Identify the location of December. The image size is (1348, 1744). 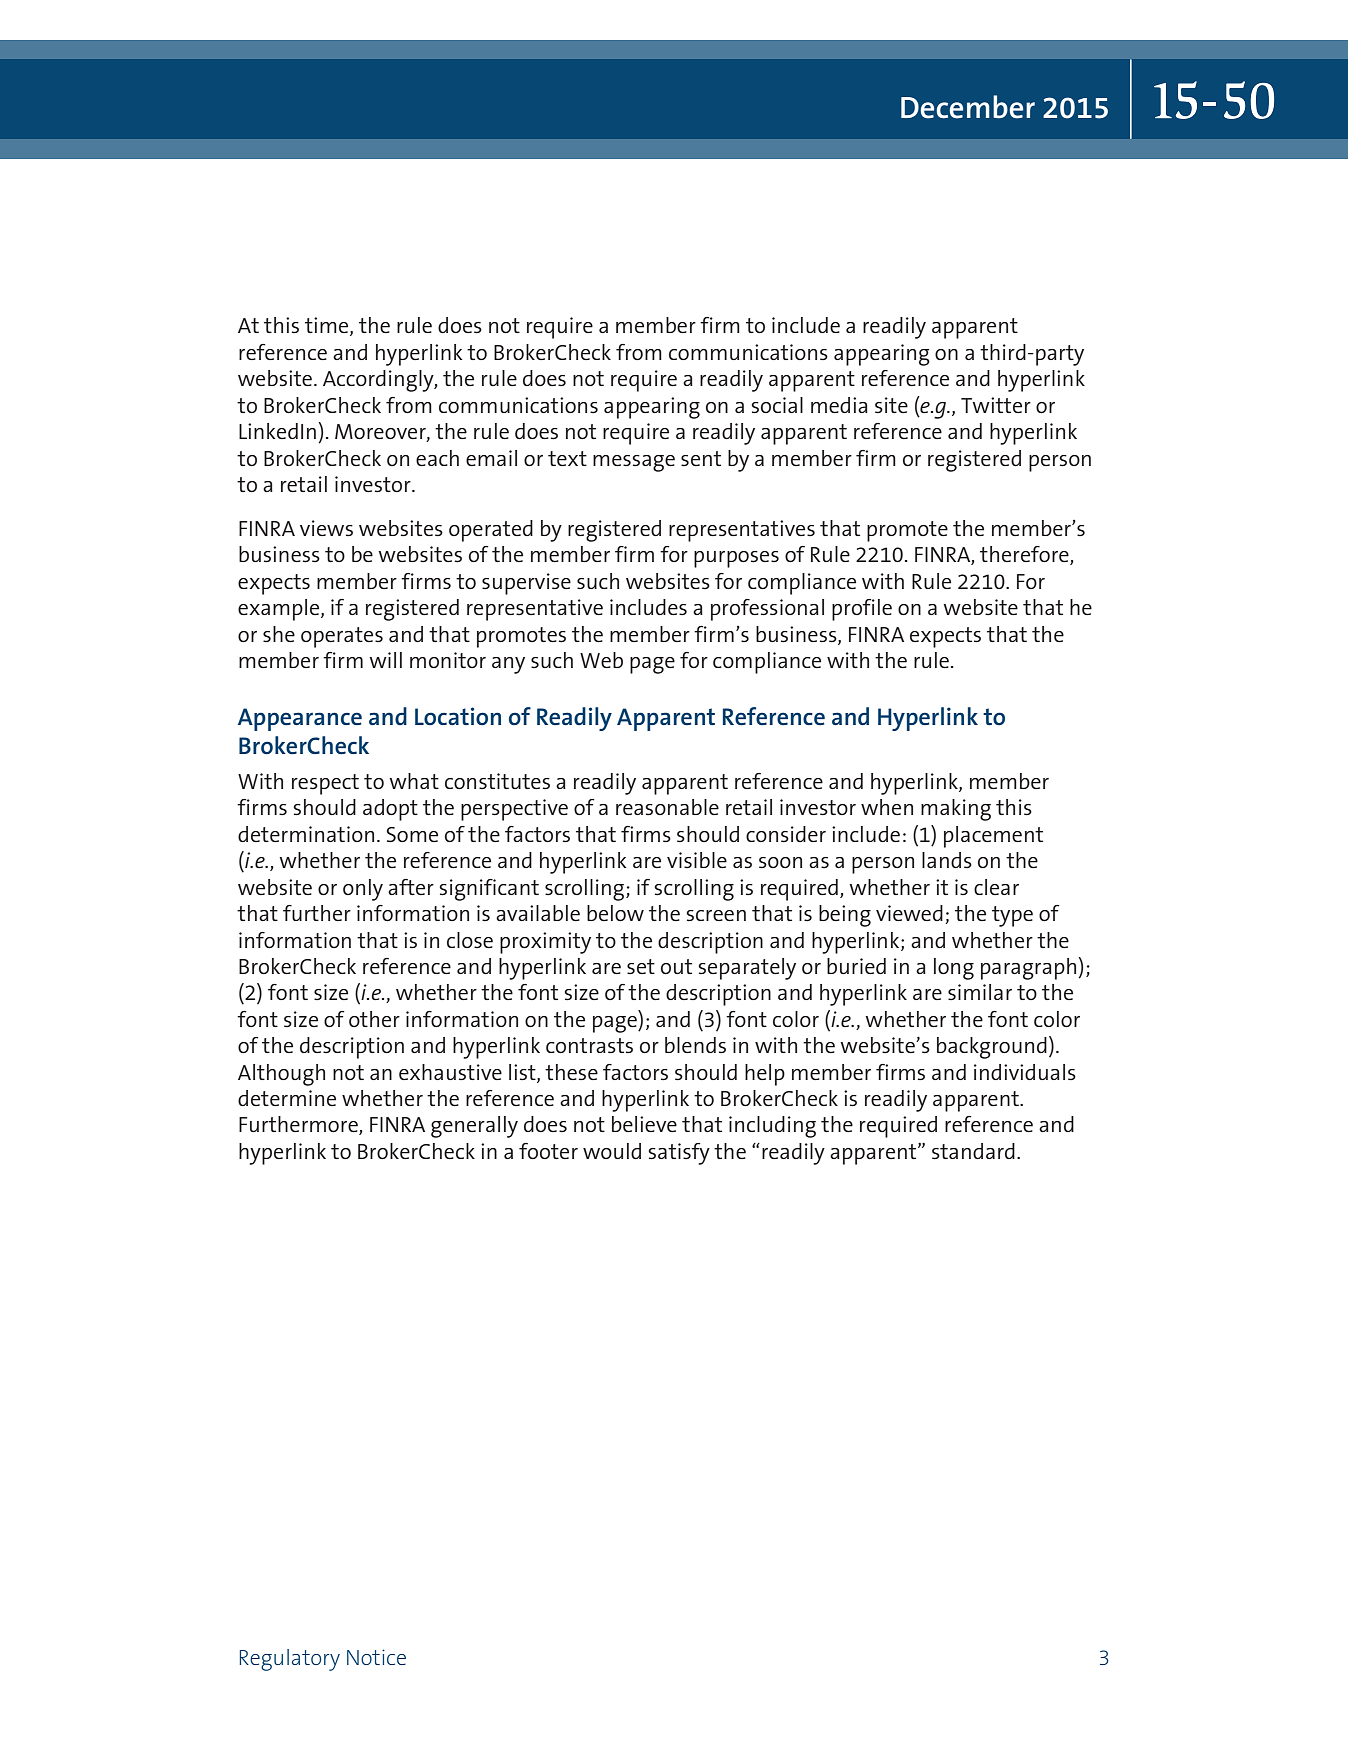
(968, 107).
